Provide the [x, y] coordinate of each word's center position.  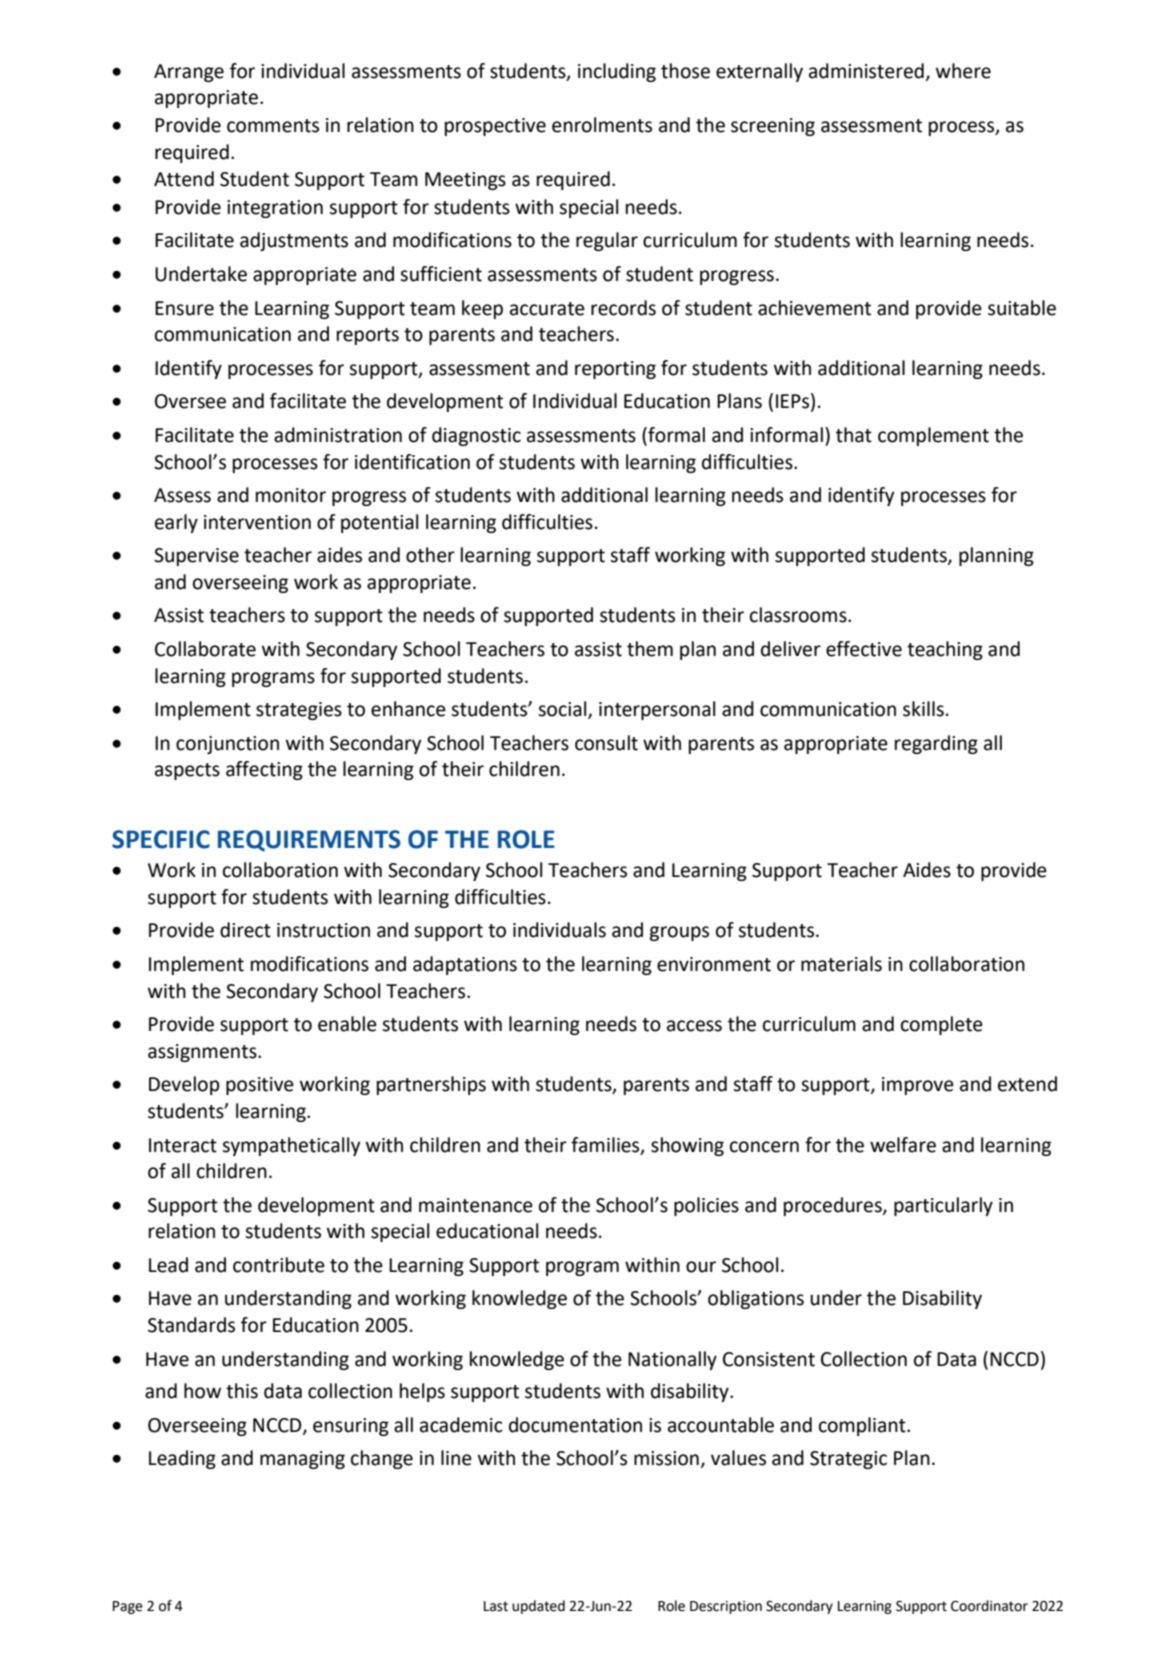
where [963, 71]
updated [538, 1607]
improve [918, 1086]
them [650, 649]
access [694, 1026]
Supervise [196, 557]
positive [260, 1086]
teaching [945, 650]
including [617, 72]
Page [128, 1607]
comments [273, 126]
